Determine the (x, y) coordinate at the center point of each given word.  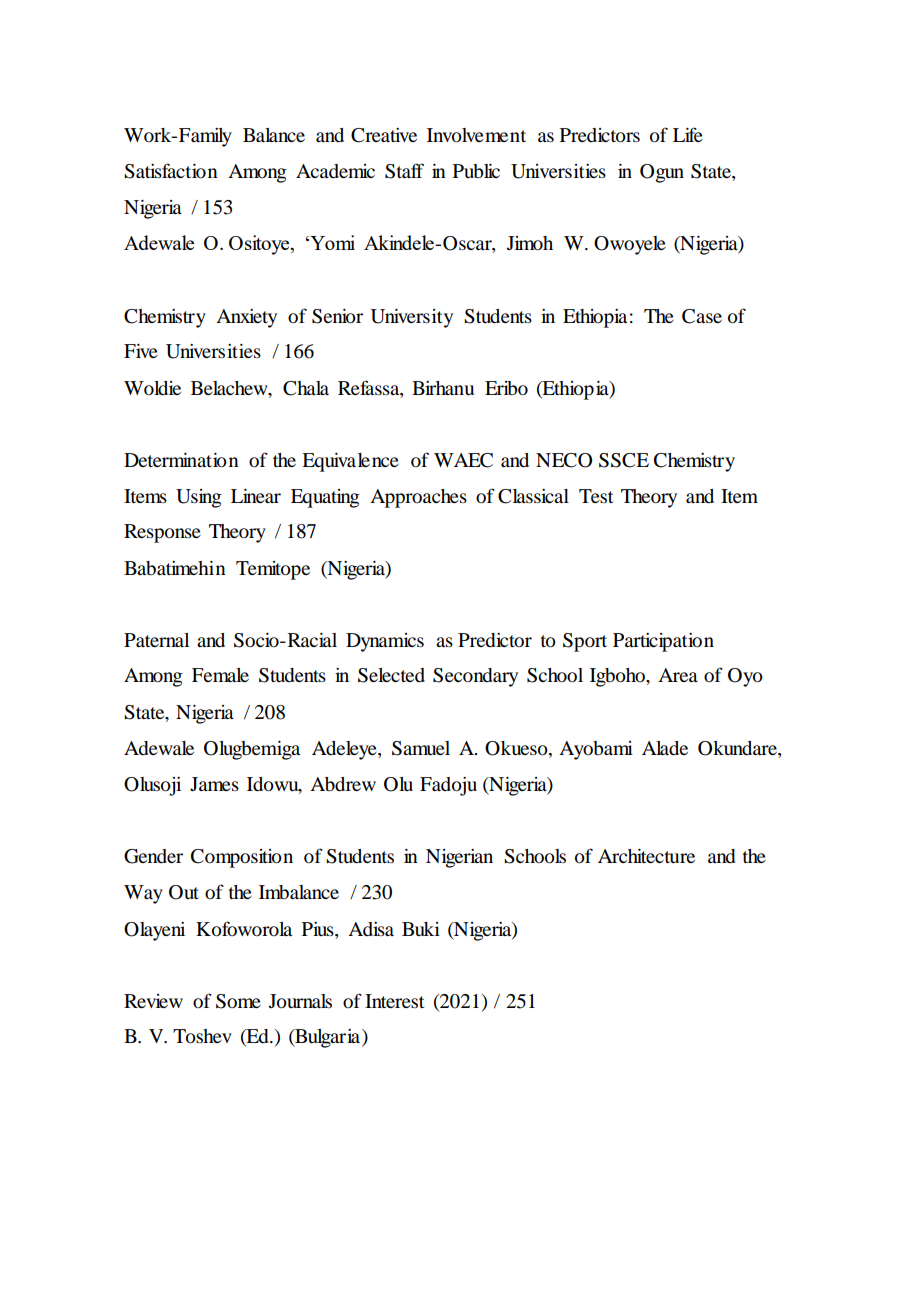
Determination (181, 460)
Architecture (646, 856)
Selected (391, 675)
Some (238, 1001)
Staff (404, 171)
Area (678, 675)
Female (220, 675)
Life (688, 134)
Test (596, 496)
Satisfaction (171, 171)
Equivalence (350, 462)
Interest (394, 1001)
